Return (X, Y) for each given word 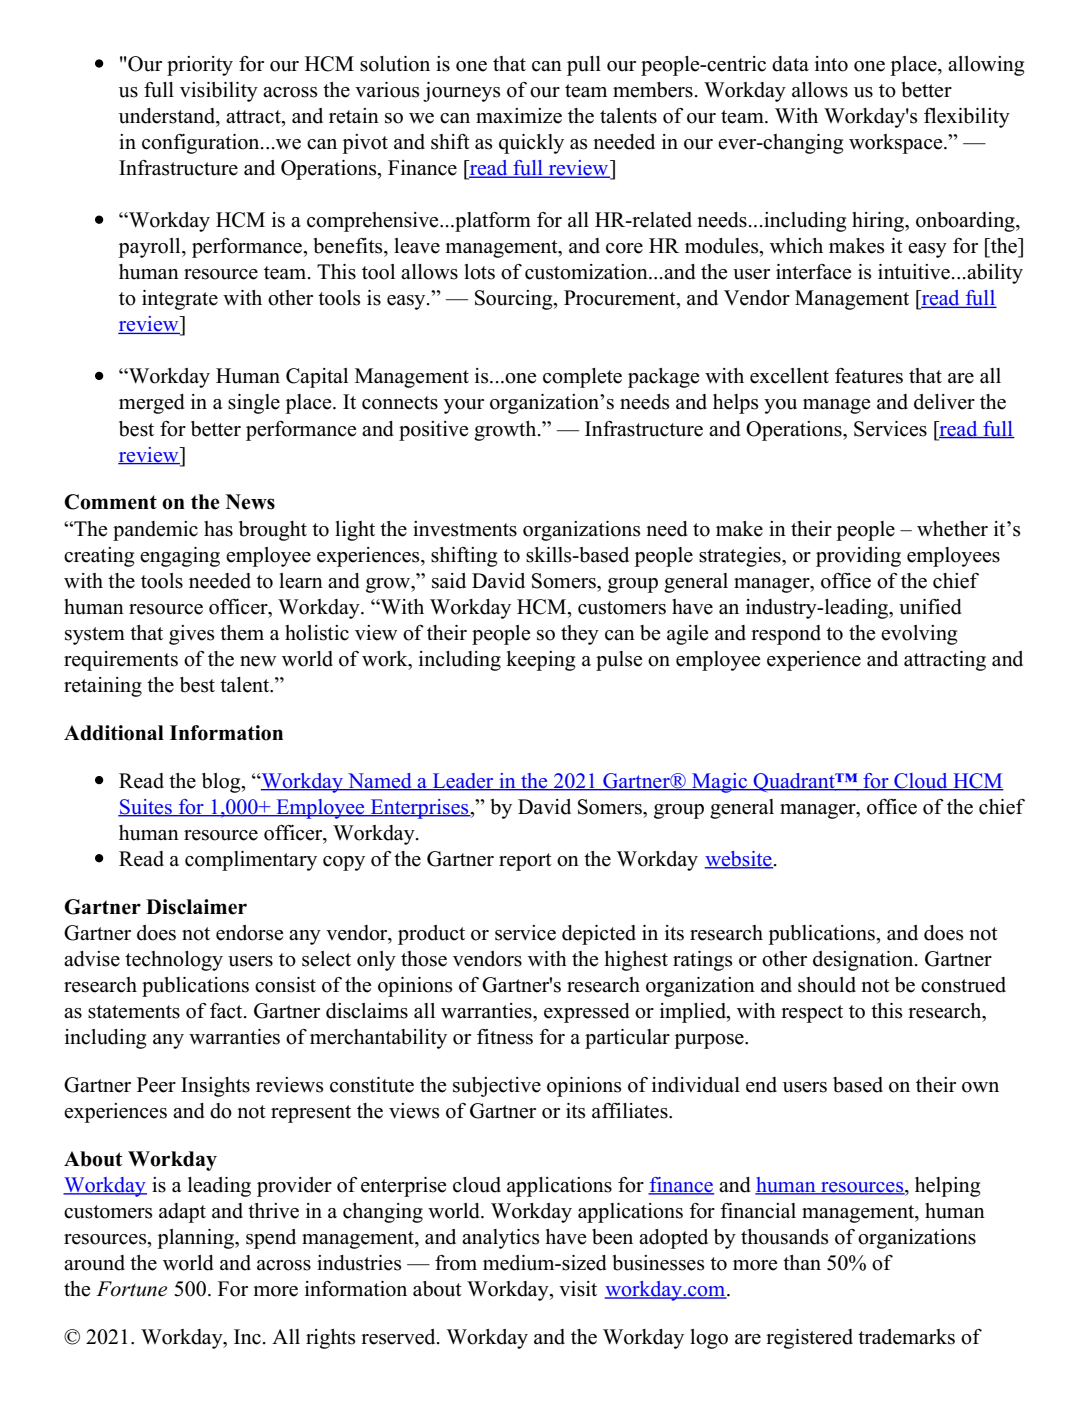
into (831, 64)
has (218, 529)
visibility (219, 92)
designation (864, 961)
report (525, 862)
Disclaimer (196, 907)
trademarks (906, 1337)
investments (465, 529)
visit (578, 1289)
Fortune (131, 1289)
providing (858, 557)
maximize (519, 116)
